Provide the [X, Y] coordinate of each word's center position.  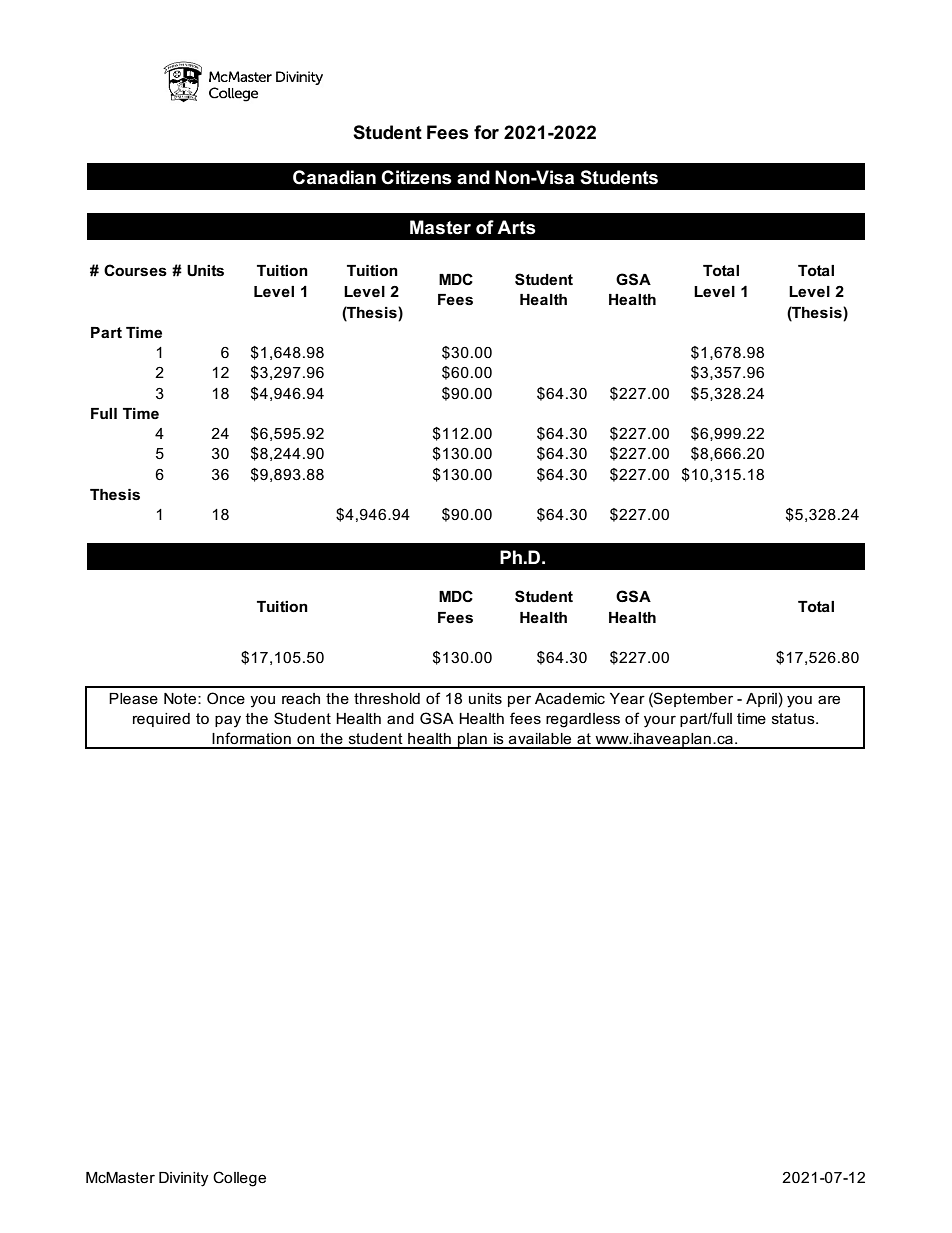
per [519, 701]
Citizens [416, 177]
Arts [516, 227]
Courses [135, 270]
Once [226, 698]
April [761, 700]
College [239, 1179]
